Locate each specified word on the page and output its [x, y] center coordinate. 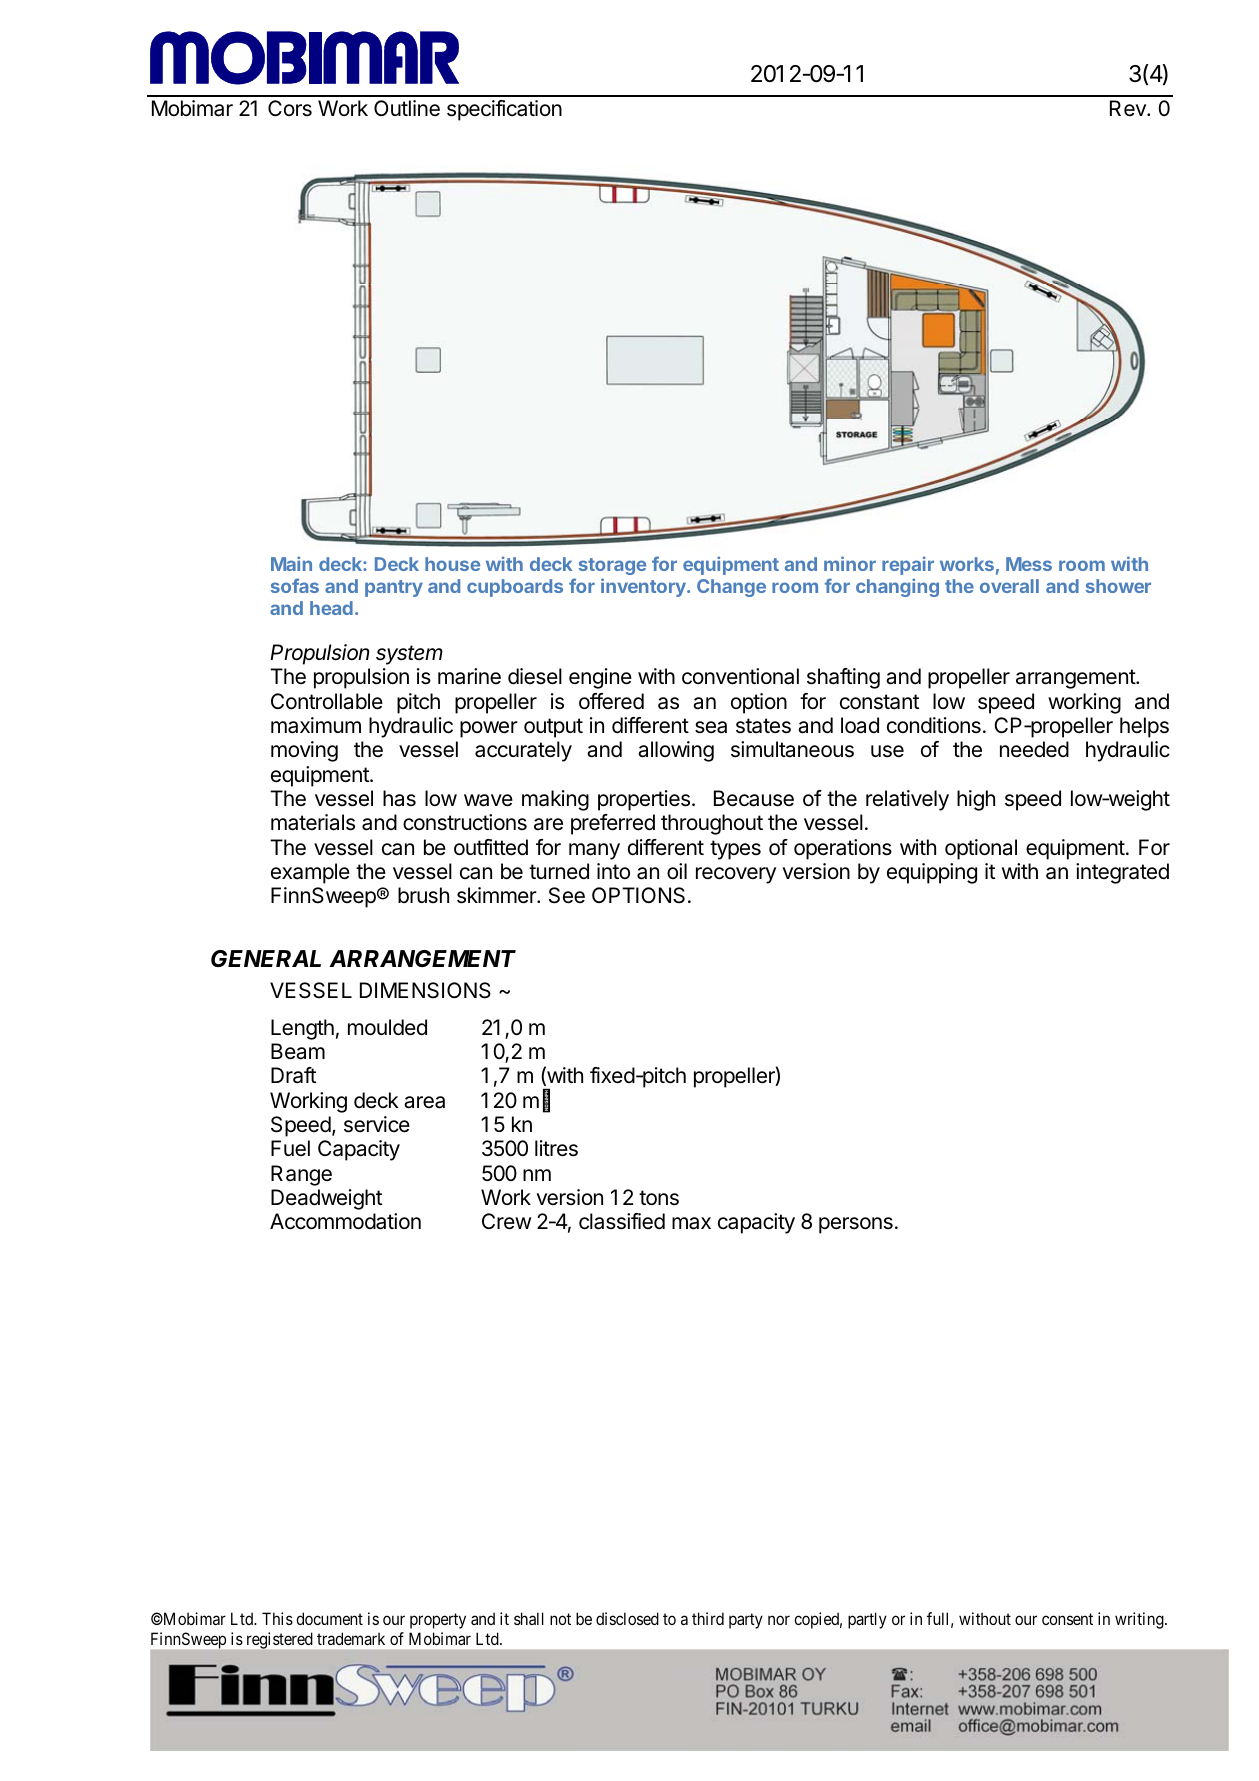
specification [504, 110]
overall [1009, 586]
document [329, 1618]
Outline [407, 108]
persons [856, 1225]
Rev [1129, 108]
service [377, 1124]
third [708, 1618]
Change [731, 588]
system [409, 655]
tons [659, 1198]
